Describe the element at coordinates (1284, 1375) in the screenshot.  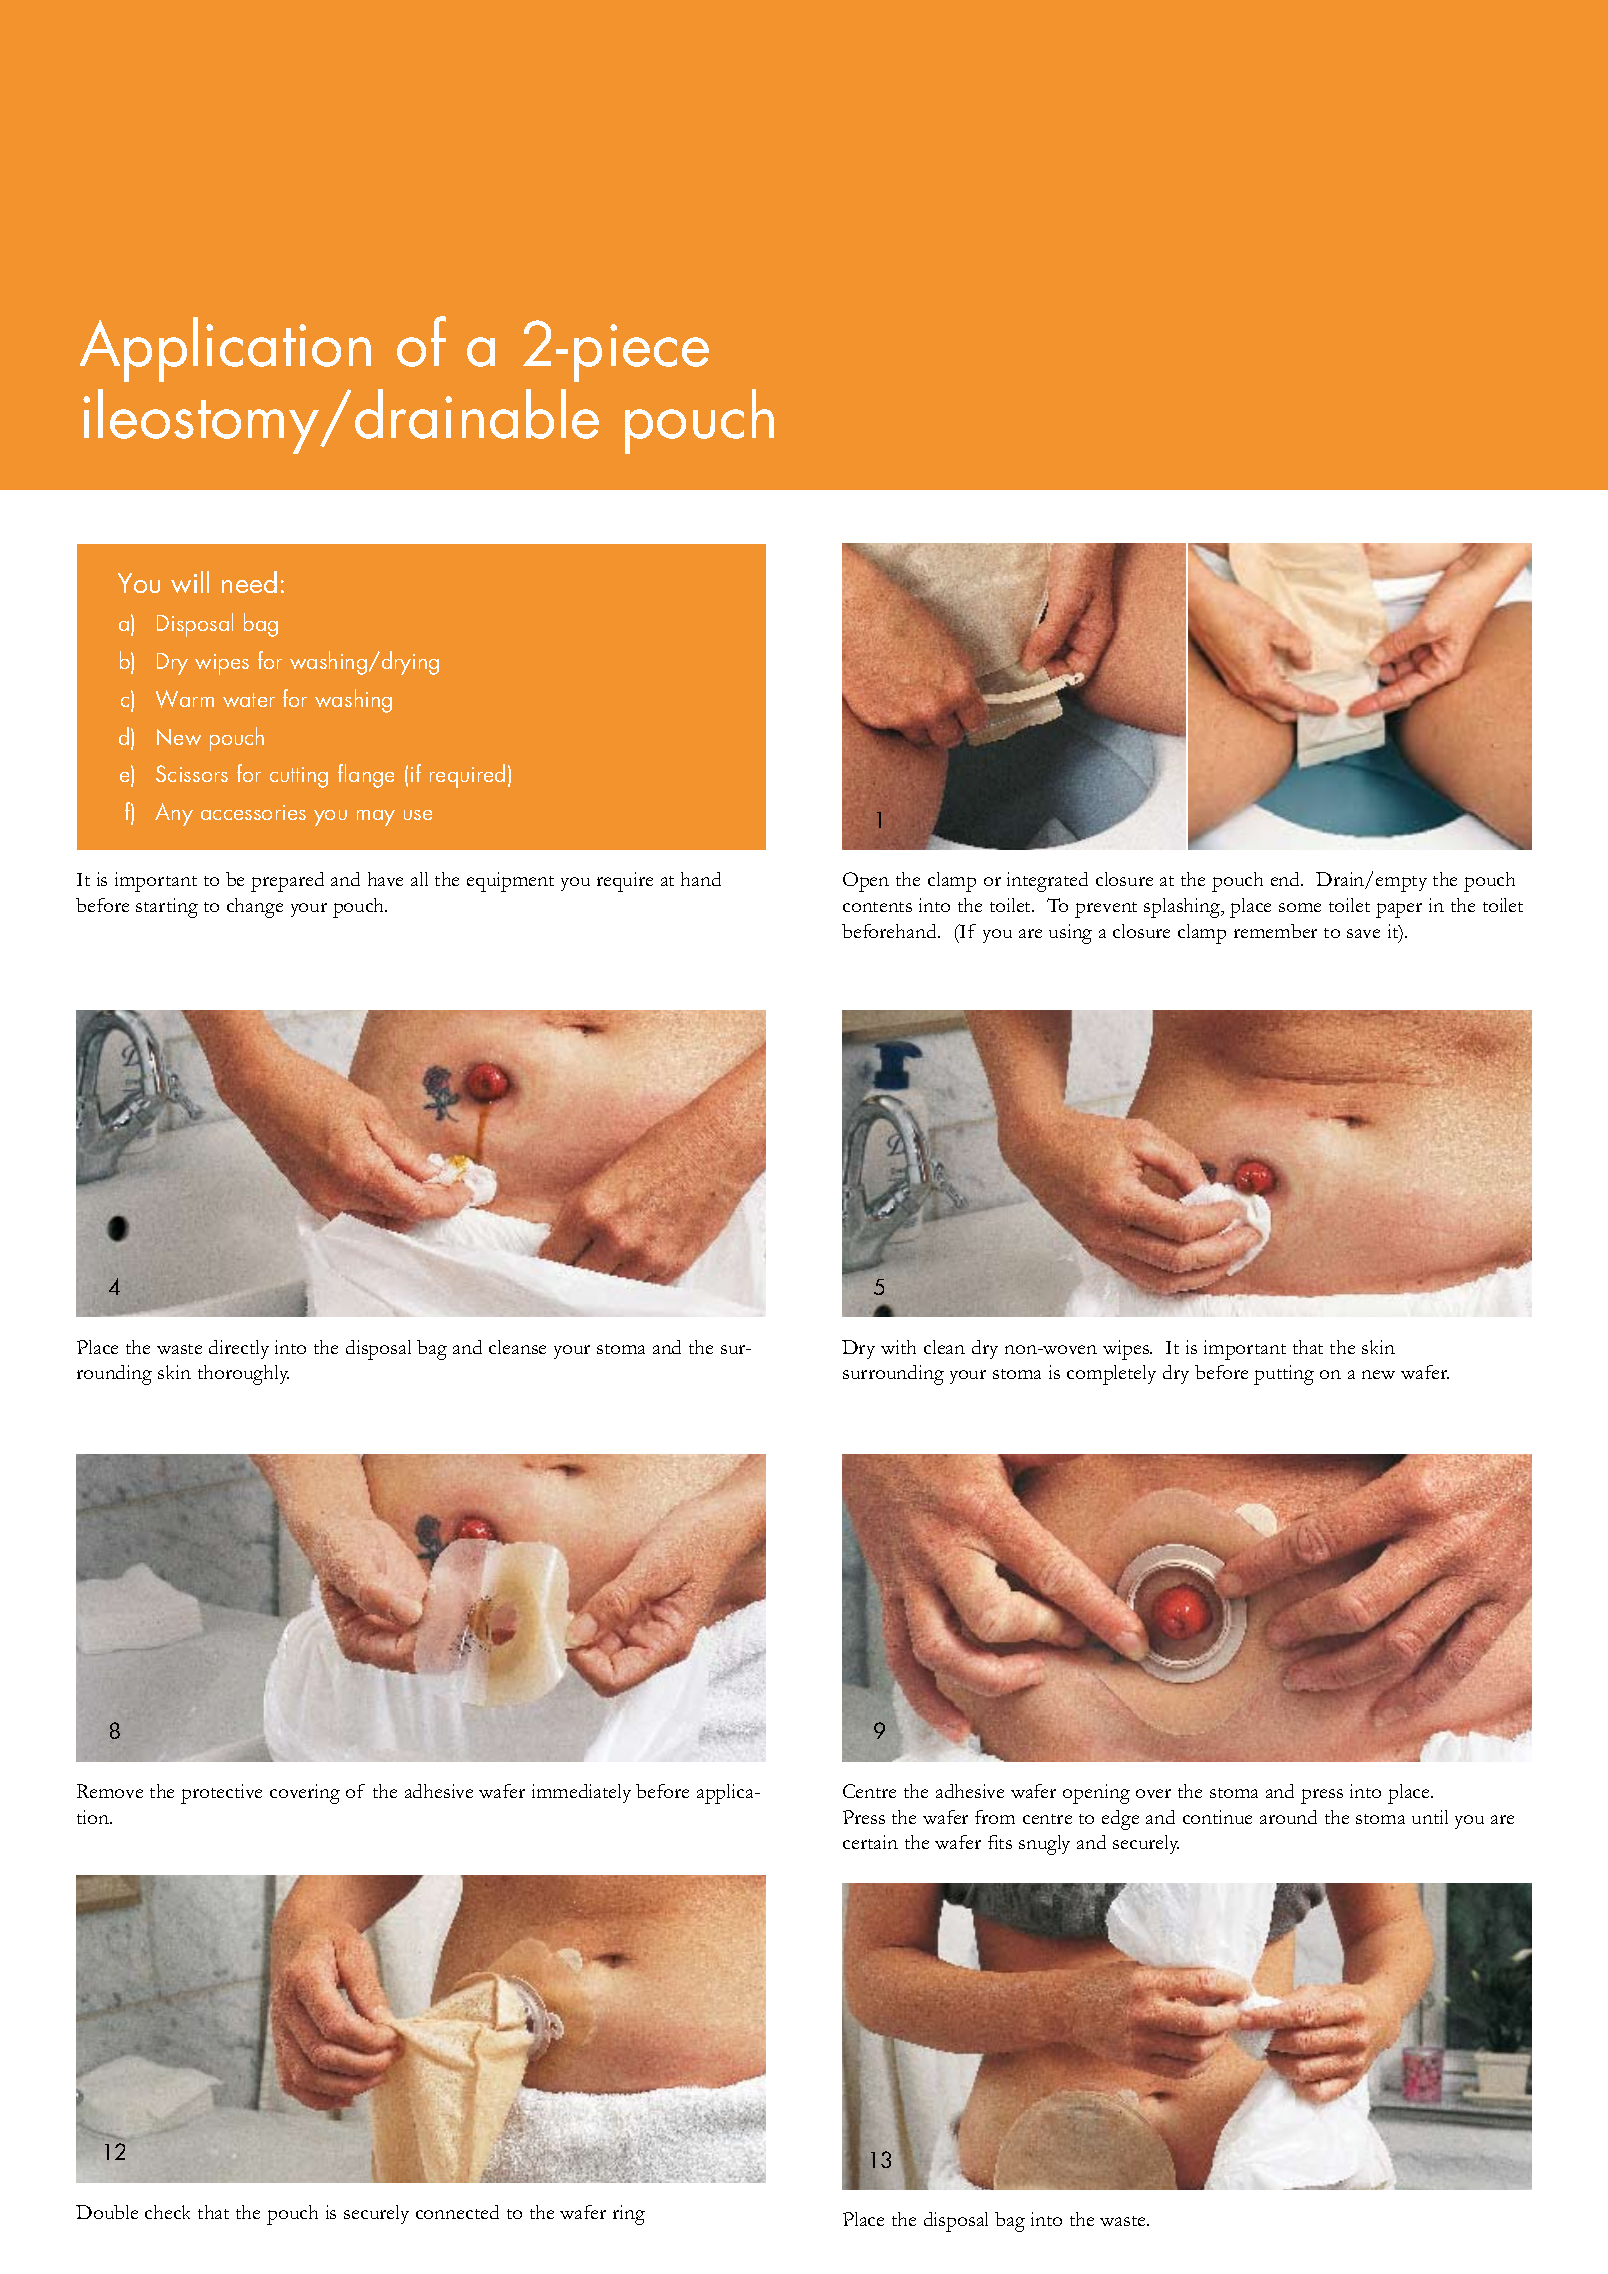
I see `putting` at that location.
